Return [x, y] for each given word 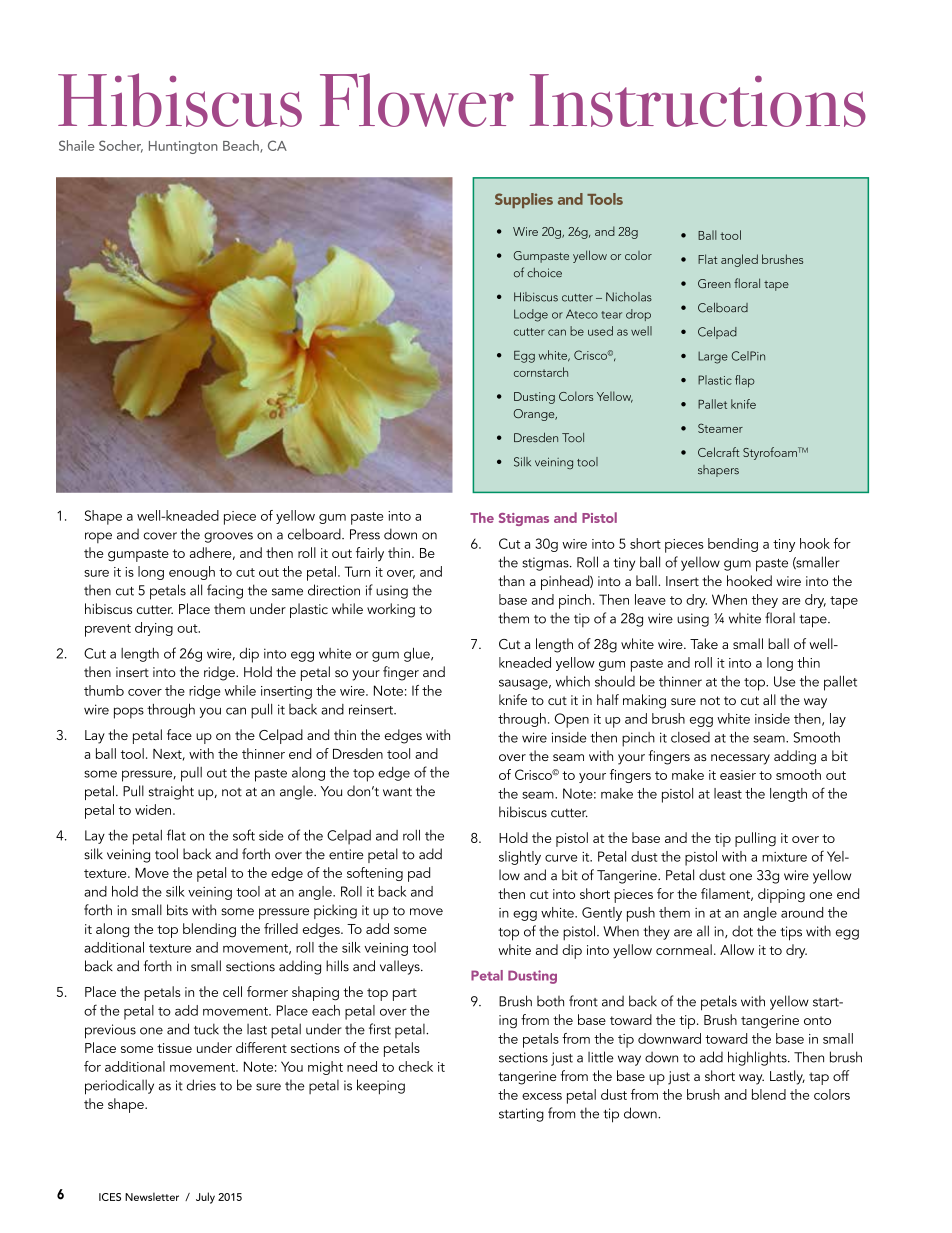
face [179, 734]
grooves [228, 537]
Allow [737, 949]
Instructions [698, 100]
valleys [401, 967]
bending [733, 545]
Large [713, 357]
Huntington [183, 147]
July [205, 1198]
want [397, 792]
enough [192, 573]
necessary [740, 759]
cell [232, 991]
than [511, 580]
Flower [417, 100]
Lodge [531, 315]
